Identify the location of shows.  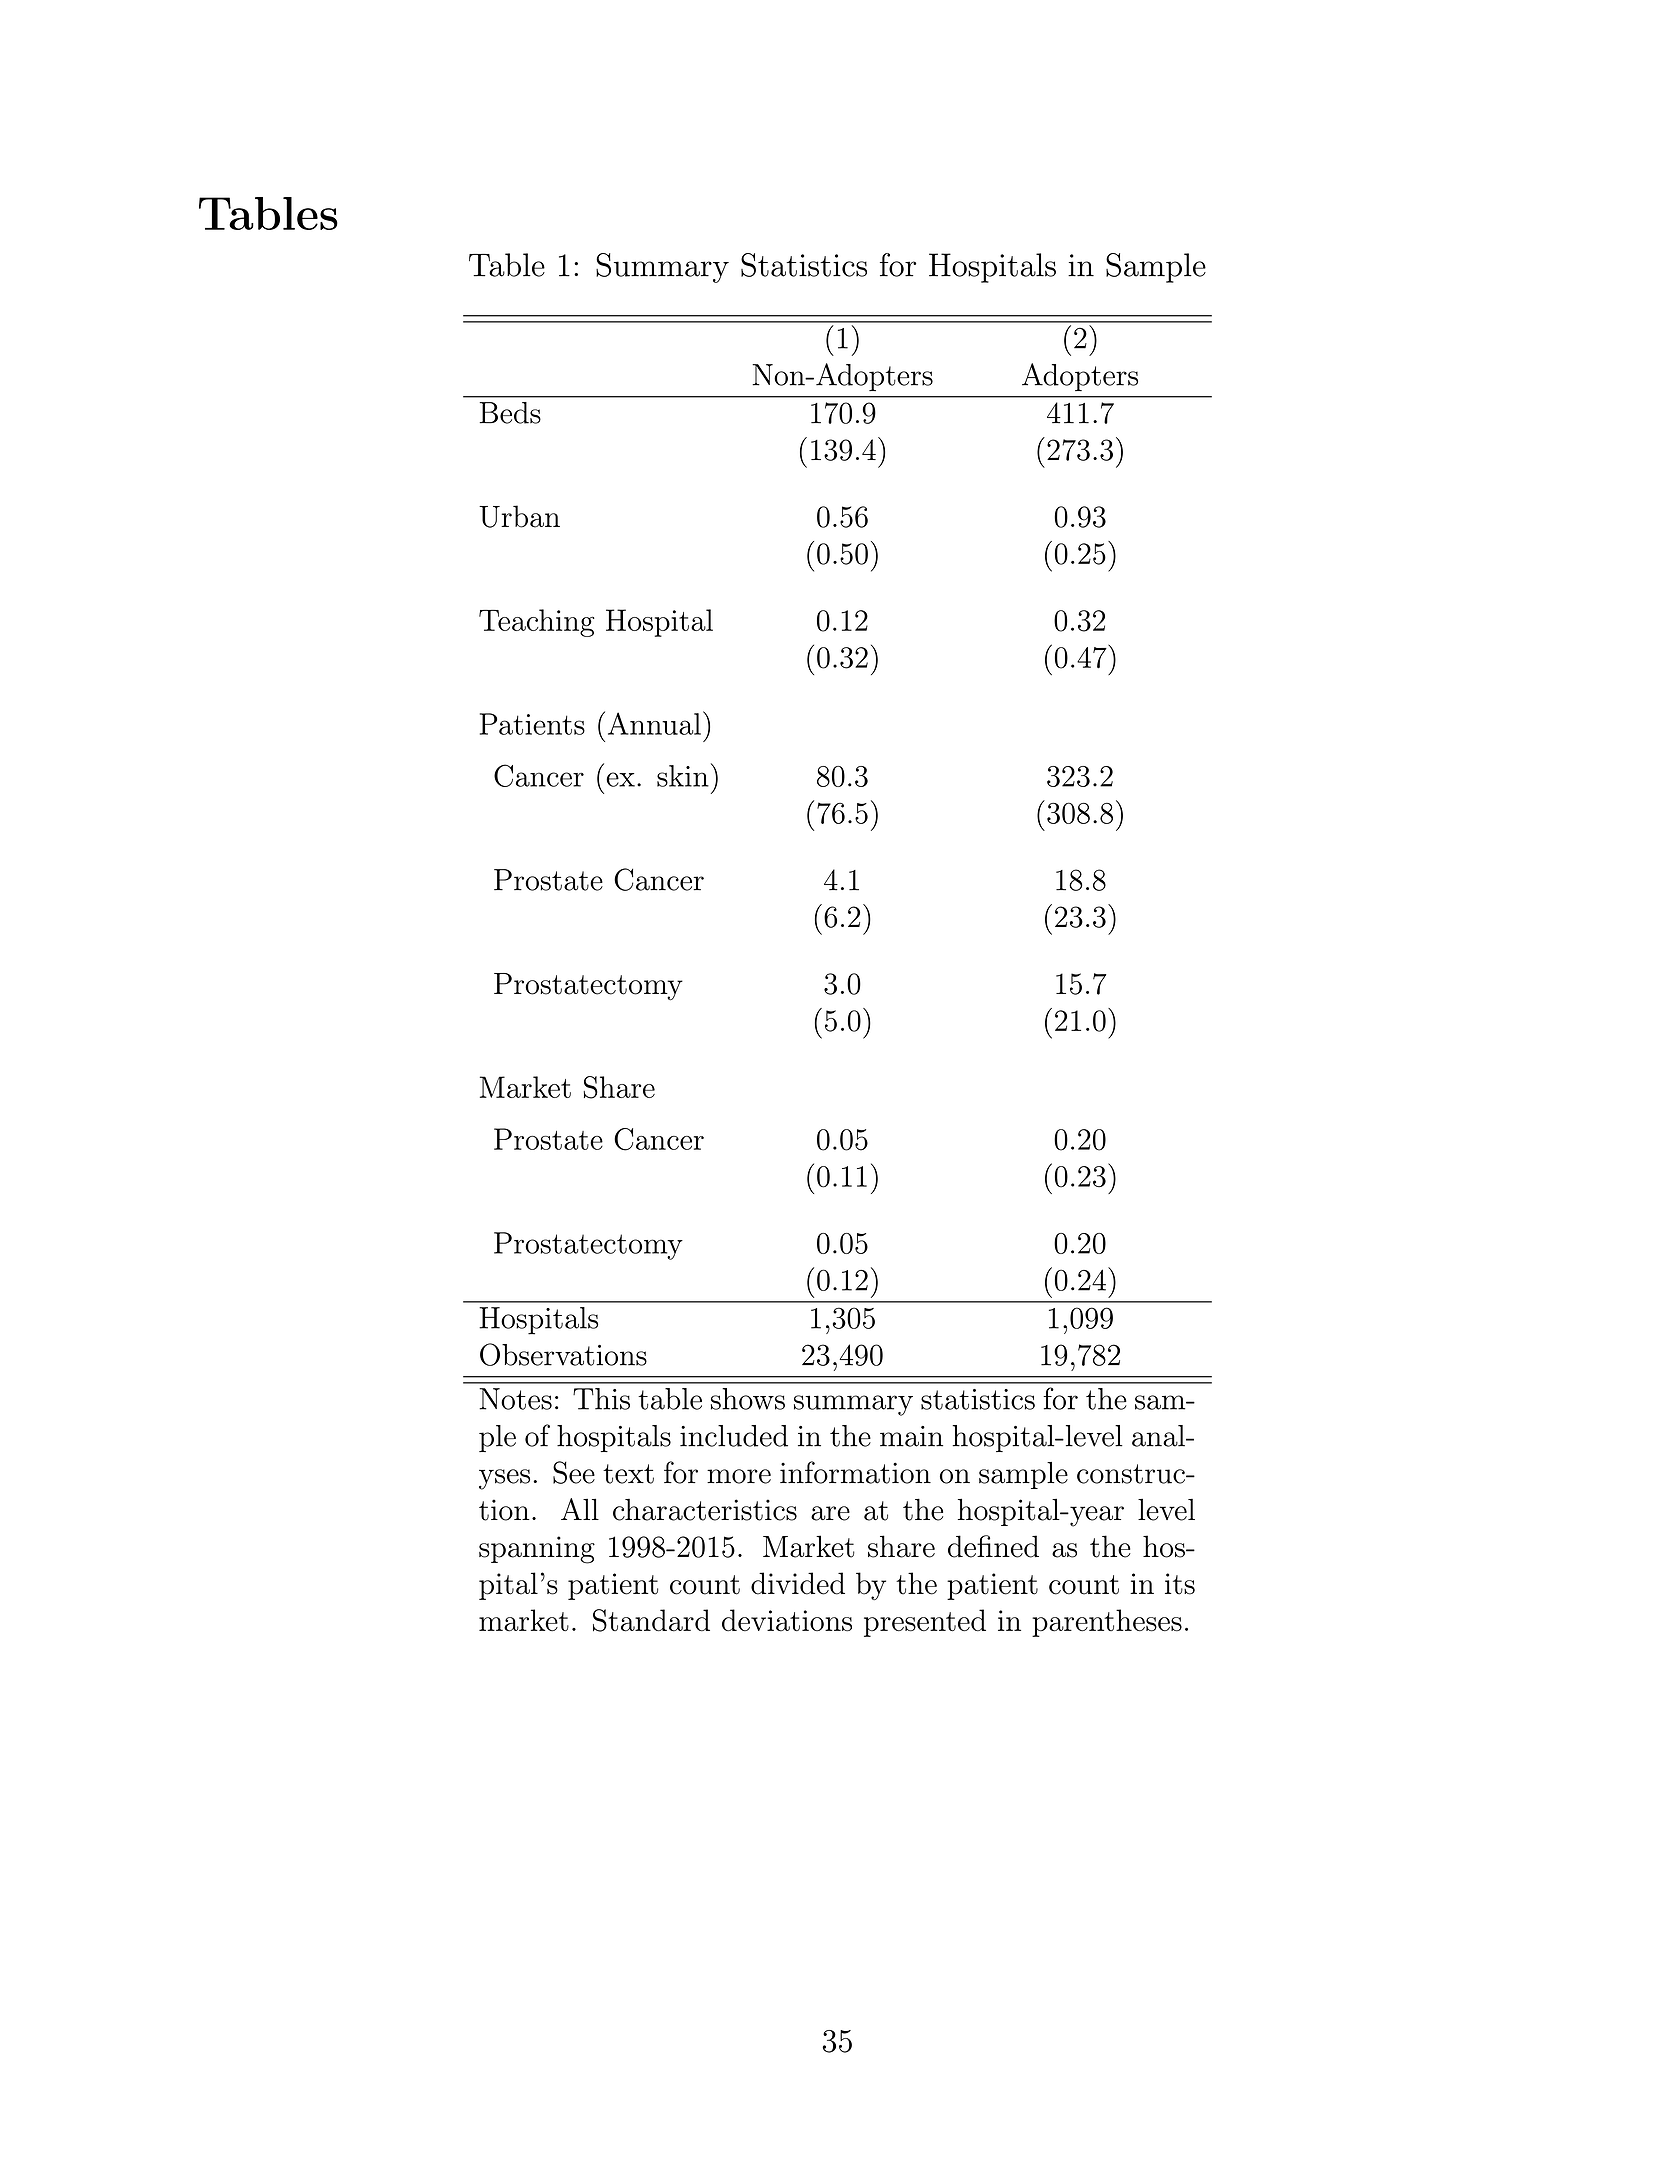
(748, 1399).
